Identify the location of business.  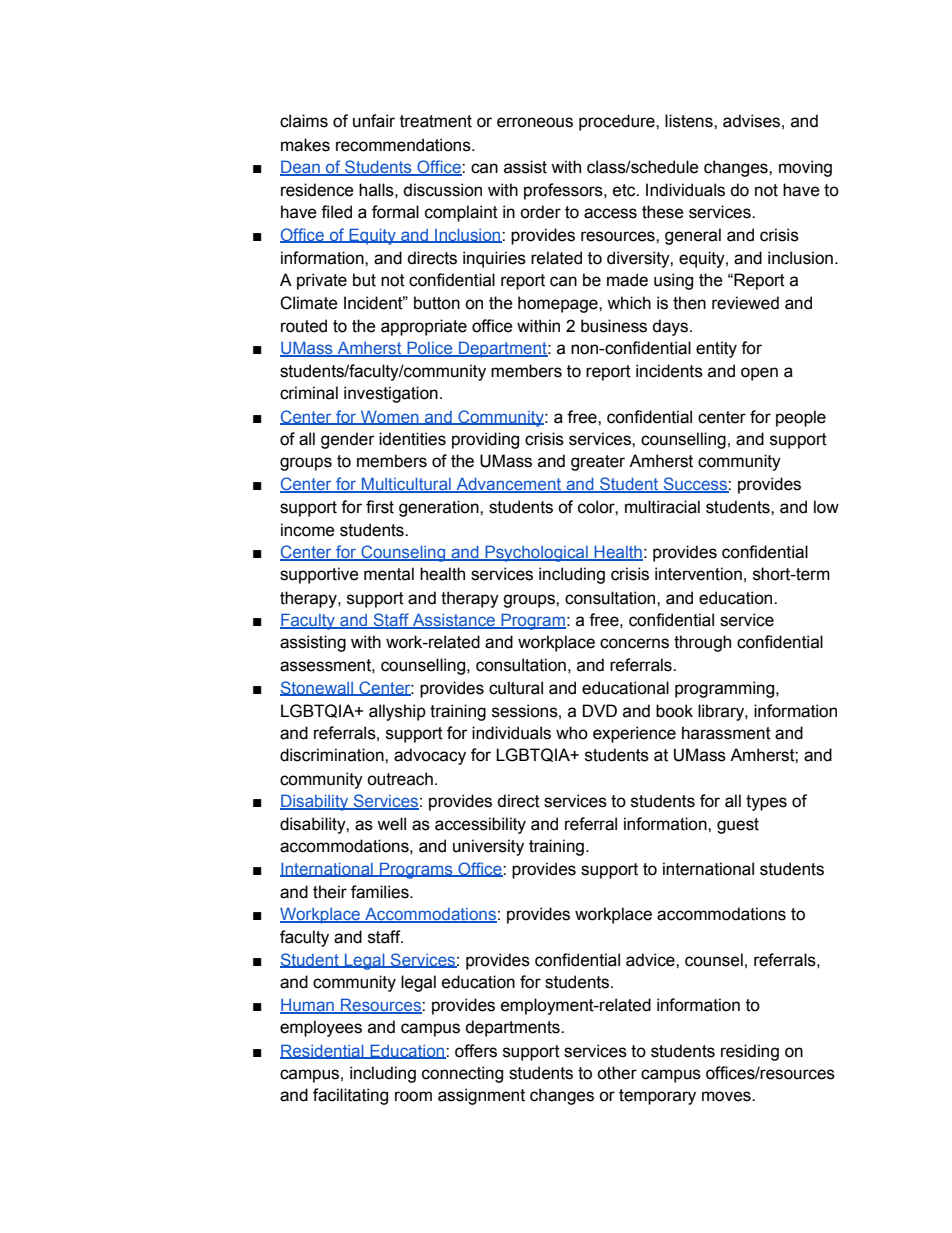
(614, 326).
